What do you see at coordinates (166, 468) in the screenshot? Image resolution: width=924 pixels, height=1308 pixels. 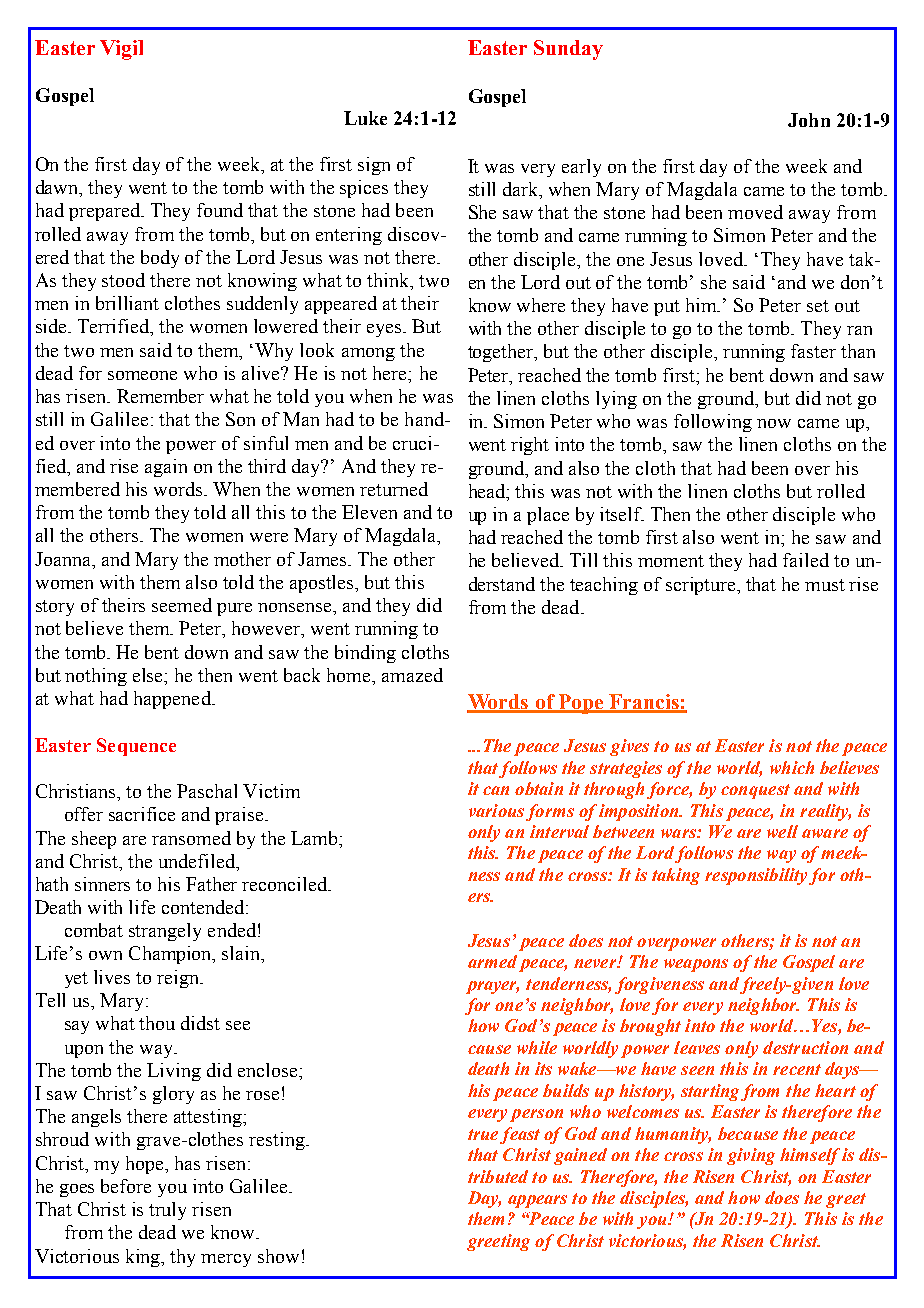 I see `again` at bounding box center [166, 468].
